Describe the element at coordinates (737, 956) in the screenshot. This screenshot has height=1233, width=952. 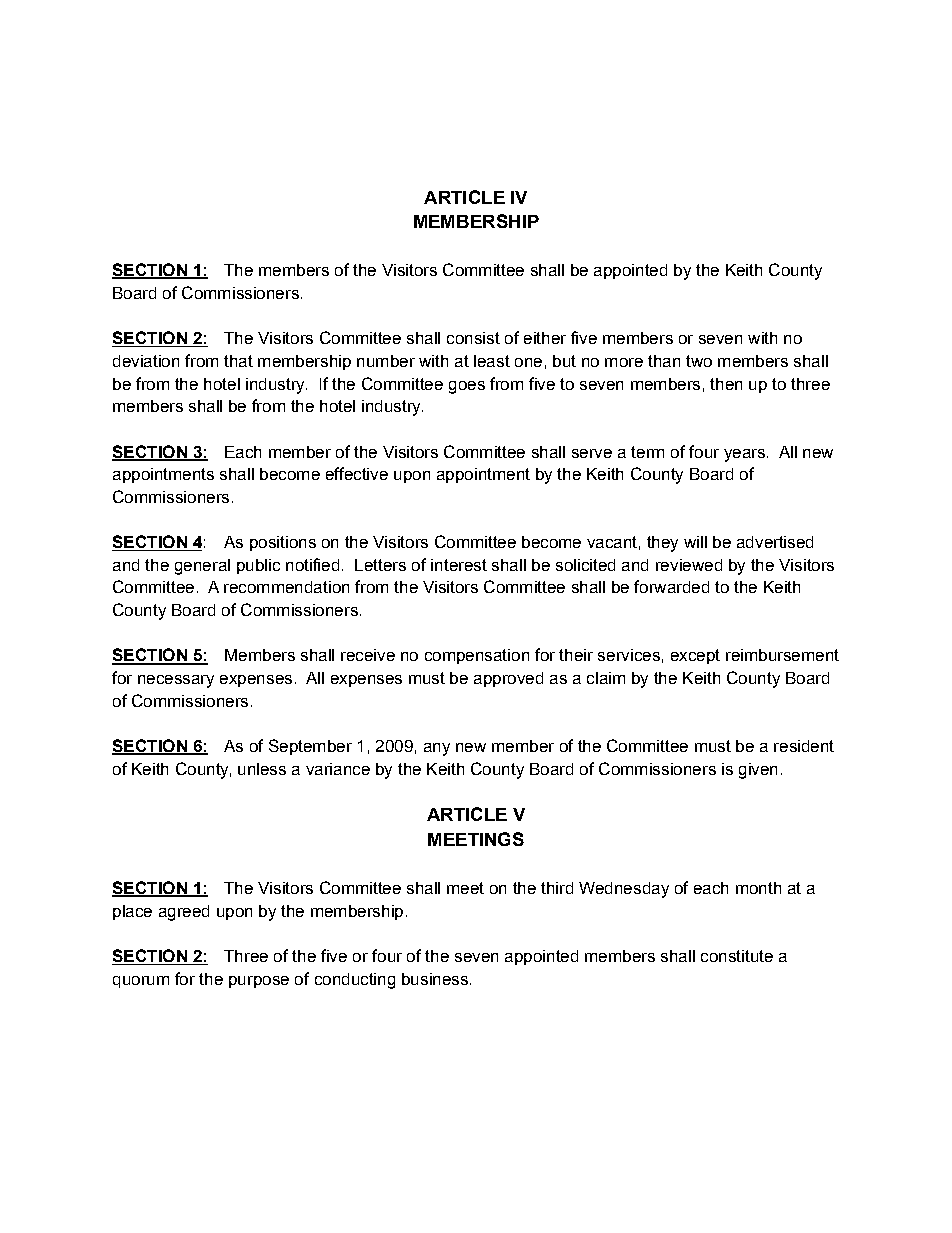
I see `constitute` at that location.
